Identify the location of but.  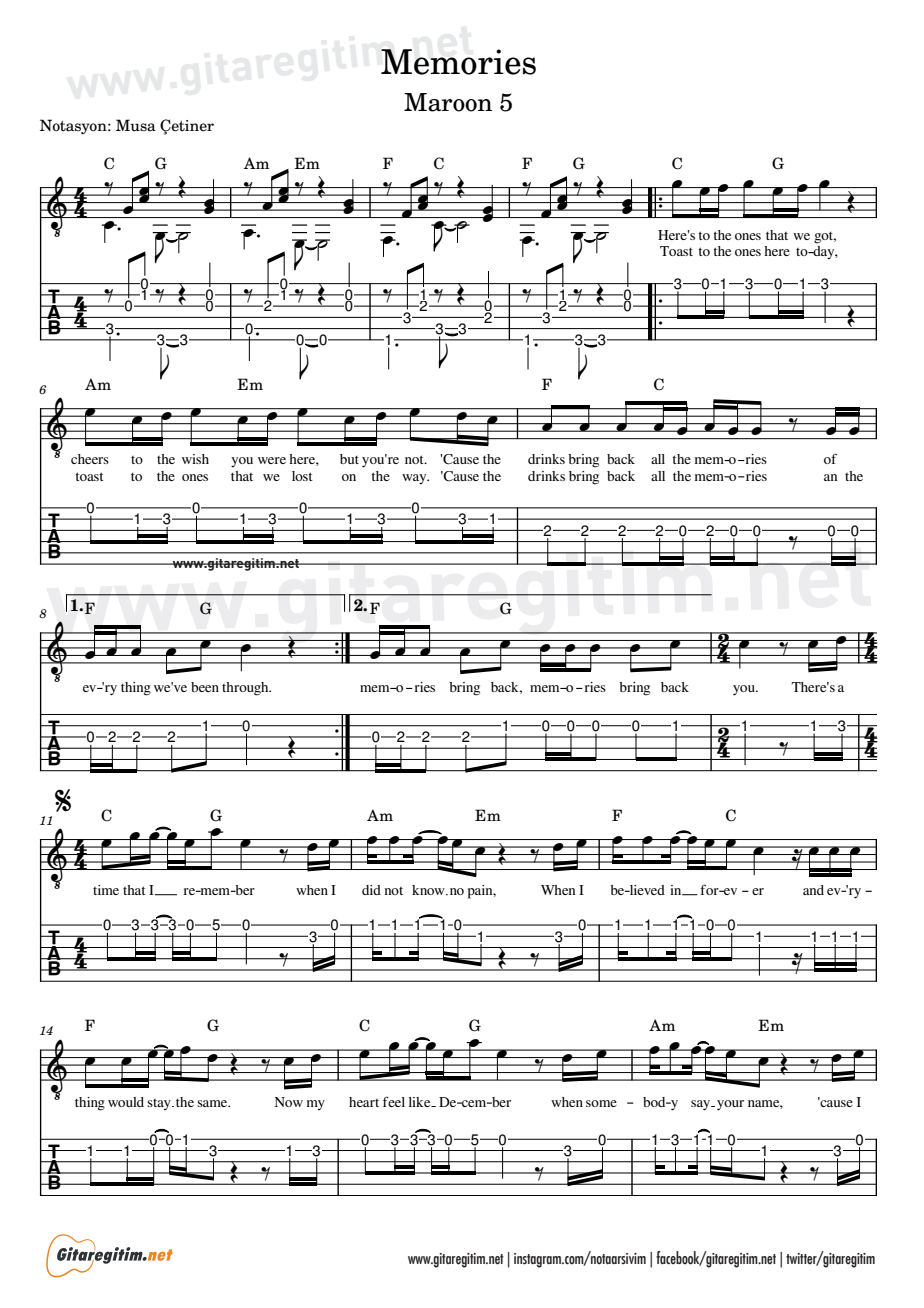
(349, 459).
